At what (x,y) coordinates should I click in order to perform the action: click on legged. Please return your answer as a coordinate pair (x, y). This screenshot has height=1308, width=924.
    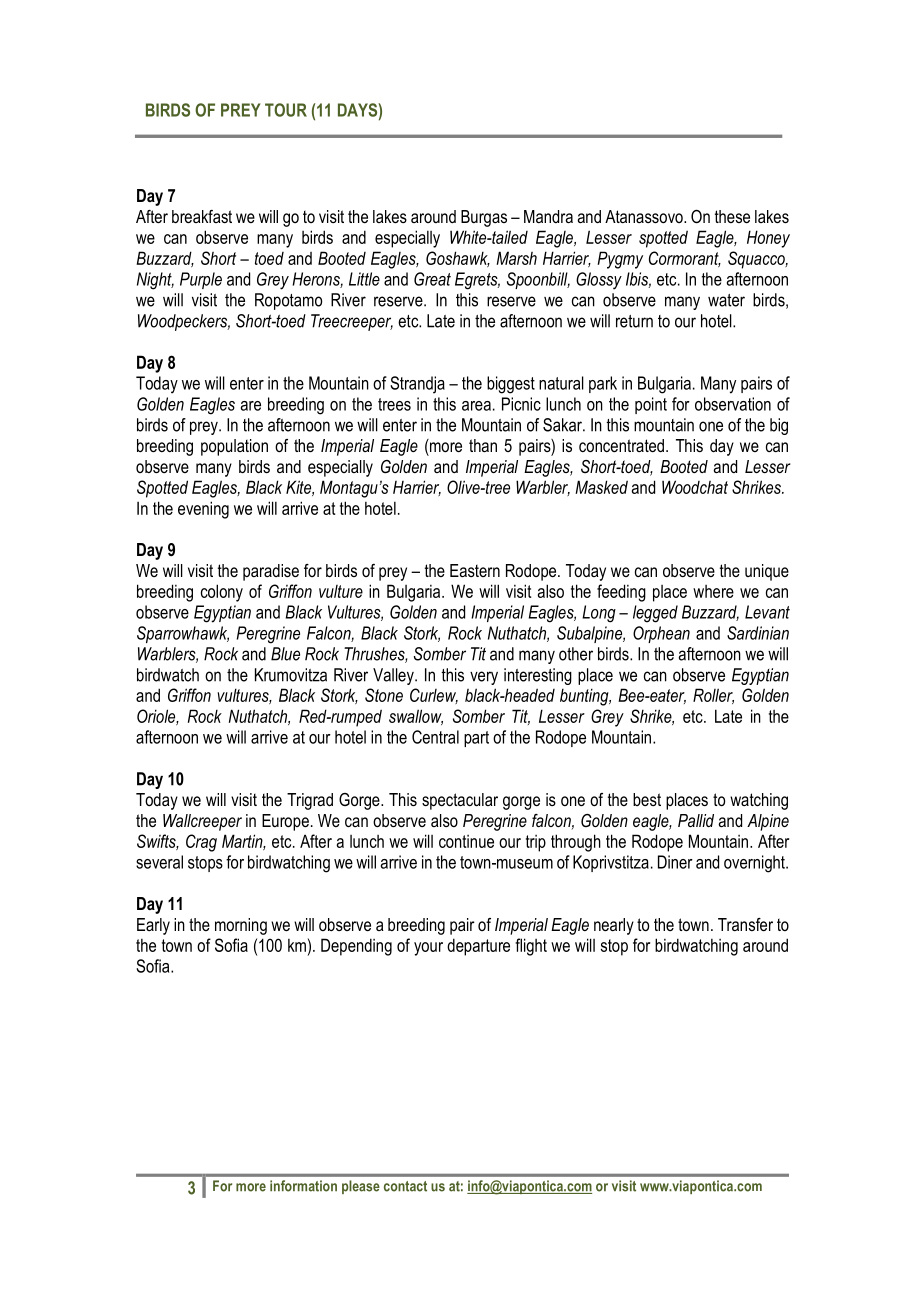
    Looking at the image, I should click on (655, 614).
